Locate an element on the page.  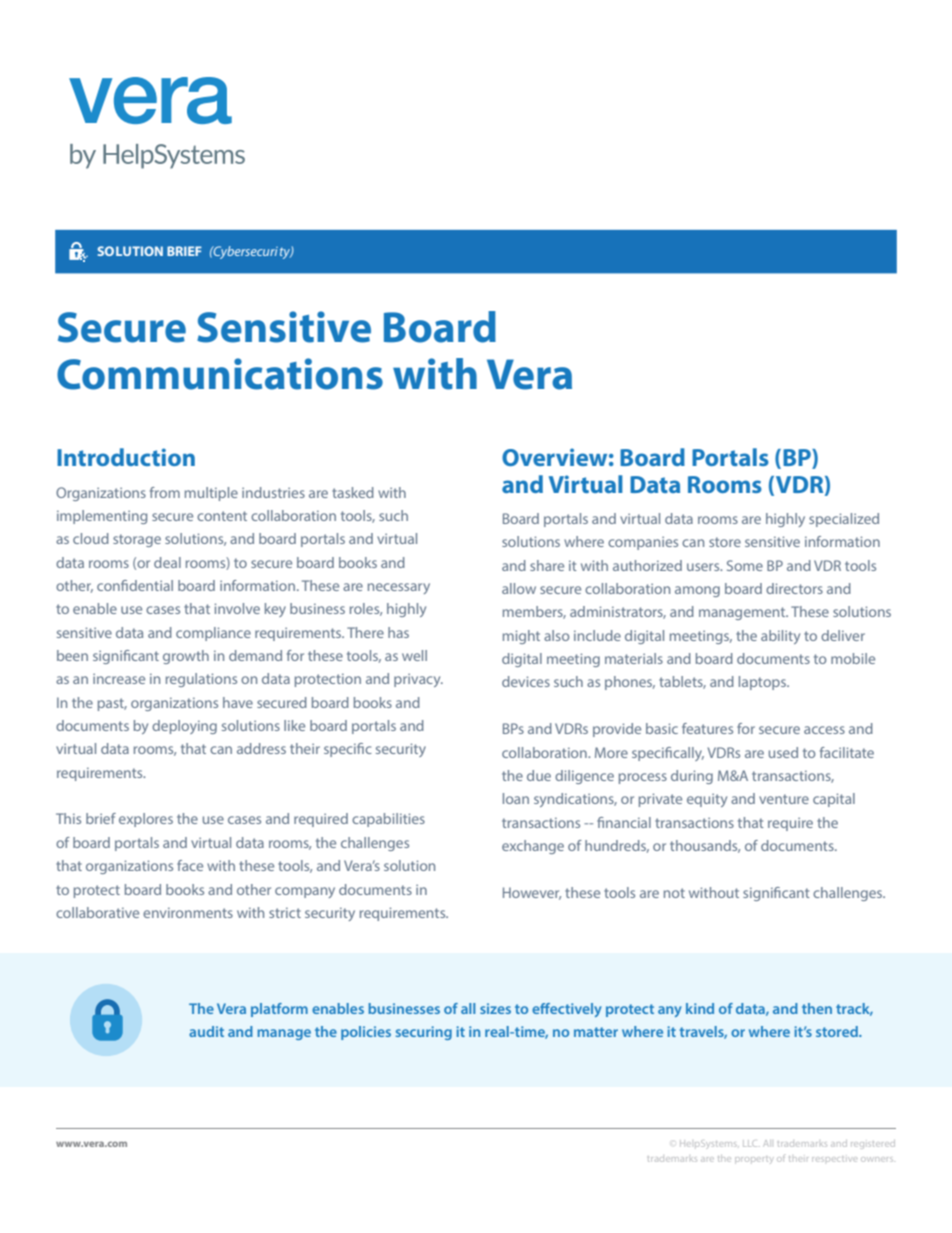
environments is located at coordinates (188, 913).
